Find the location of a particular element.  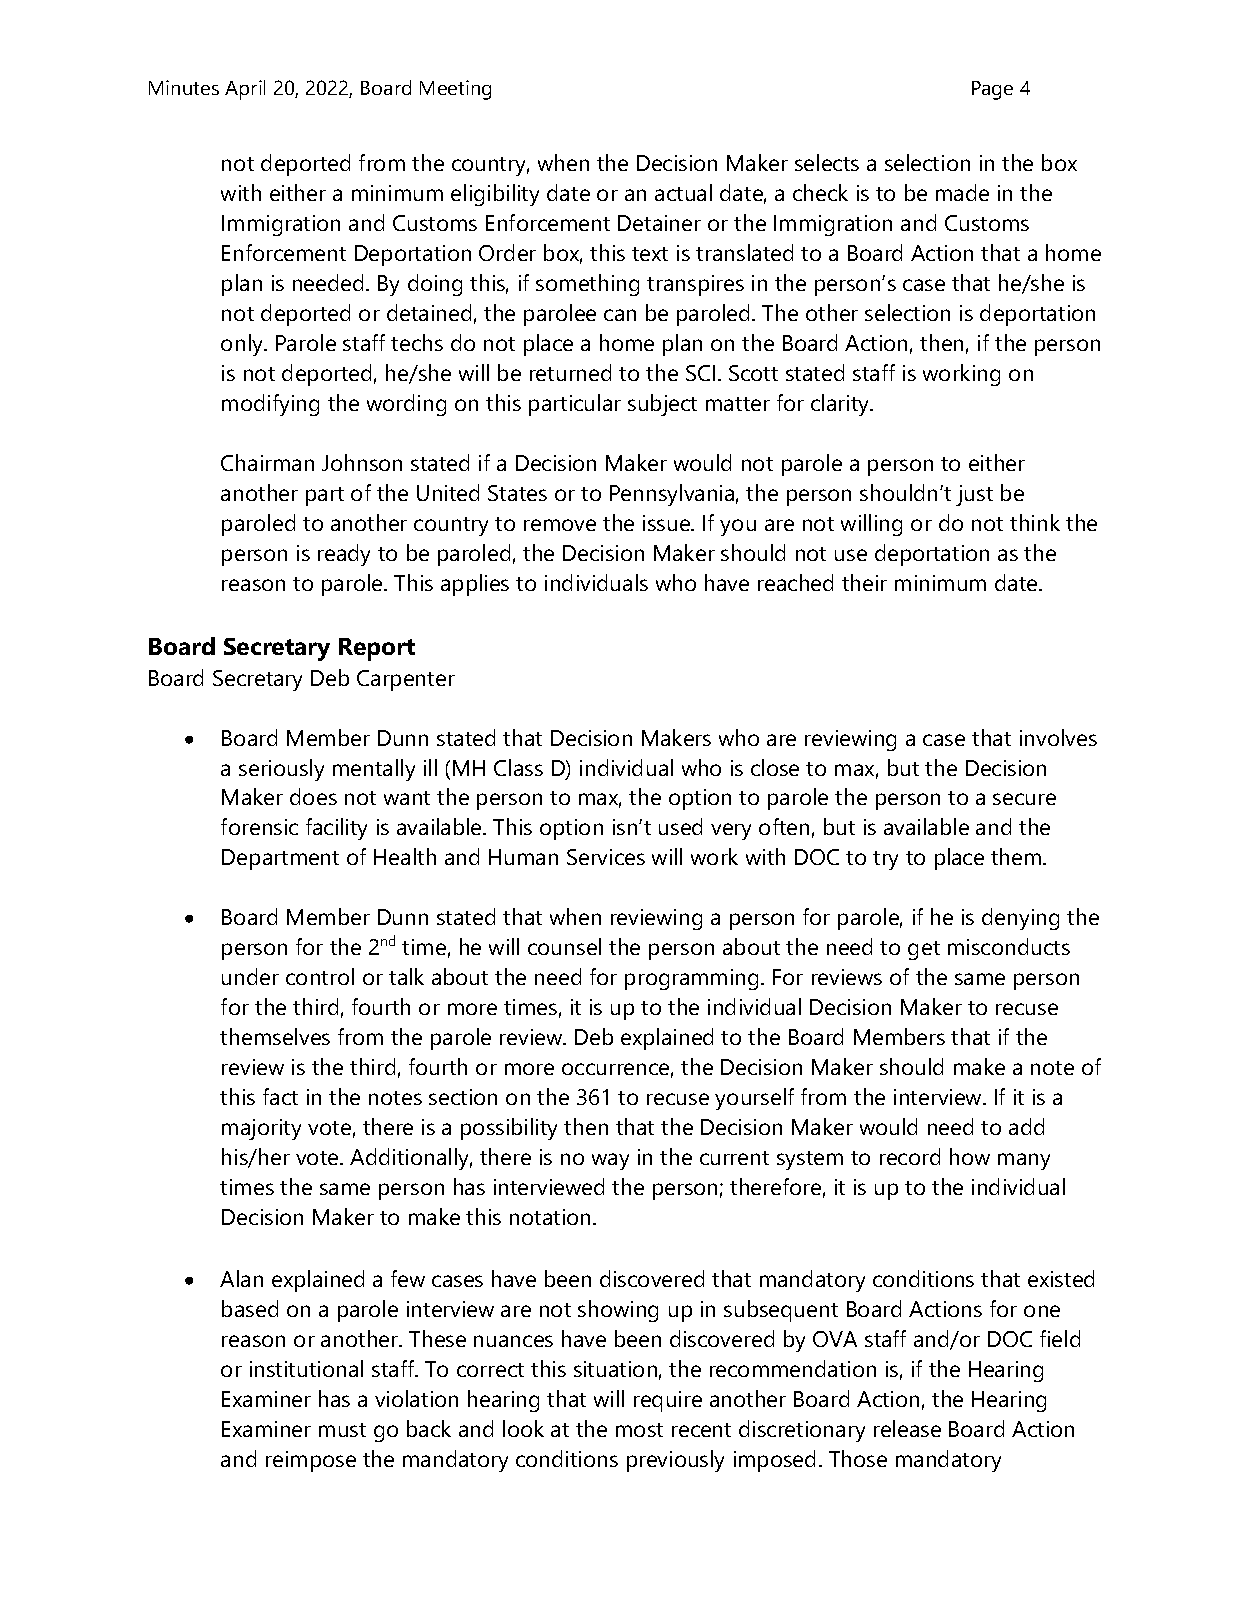

must is located at coordinates (342, 1430).
